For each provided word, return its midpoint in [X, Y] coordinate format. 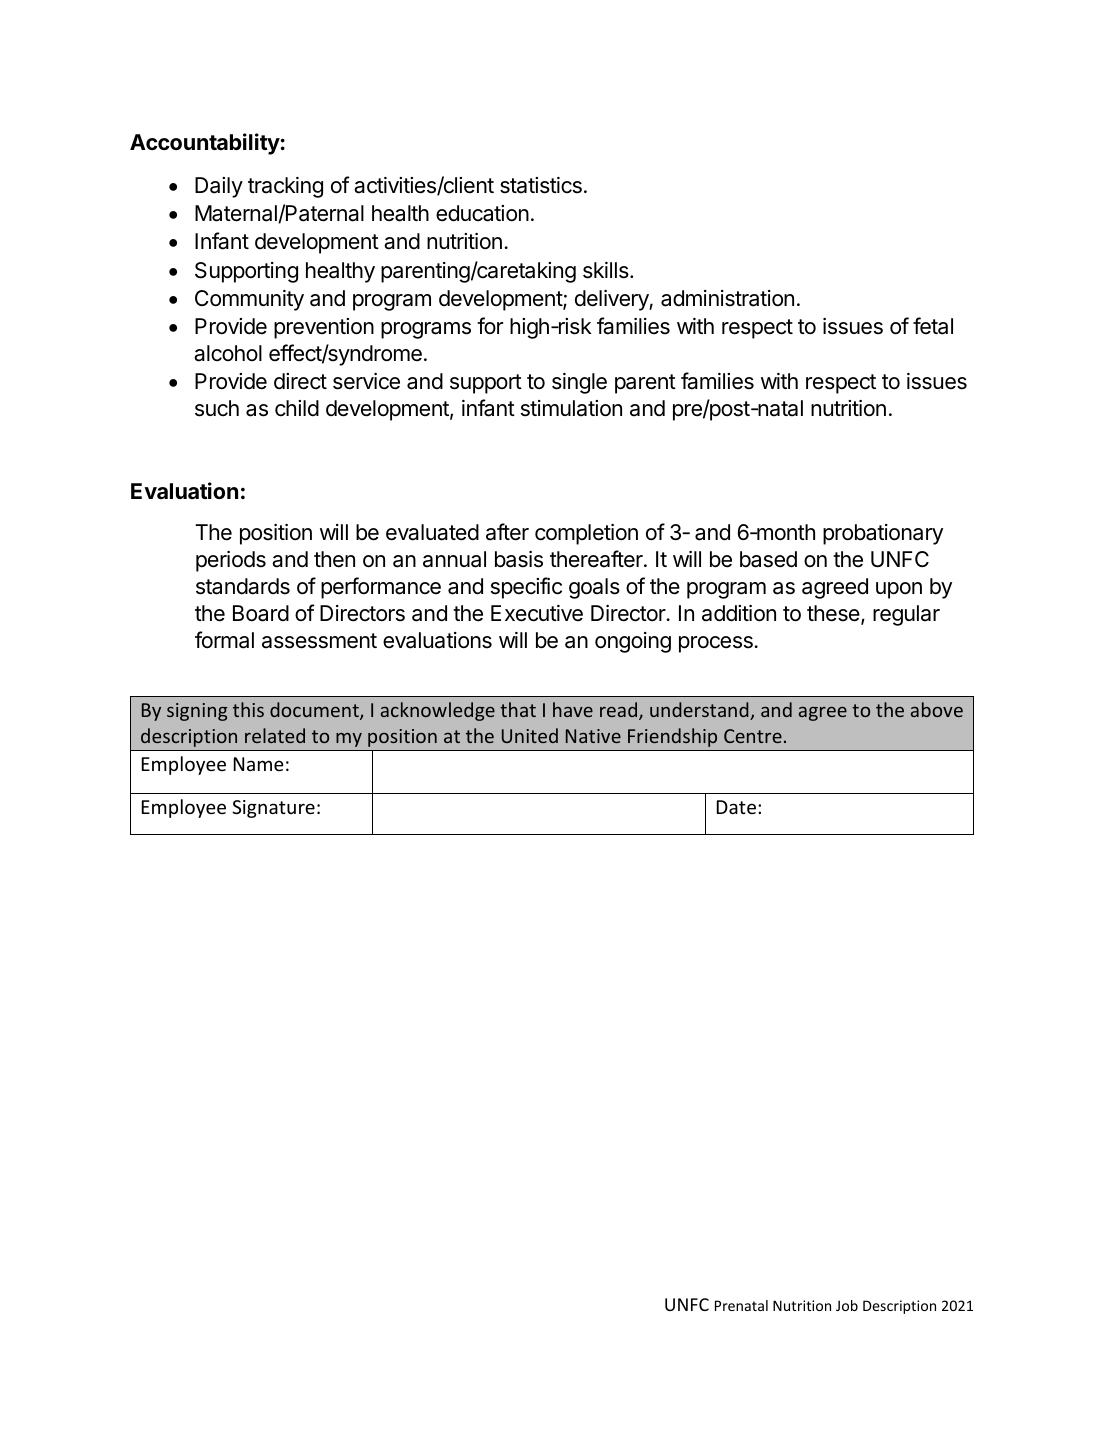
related [275, 735]
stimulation [571, 408]
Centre [753, 736]
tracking [285, 187]
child [297, 408]
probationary [883, 534]
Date [736, 807]
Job [847, 1305]
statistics [541, 185]
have [573, 709]
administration [727, 298]
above [937, 709]
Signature [273, 809]
